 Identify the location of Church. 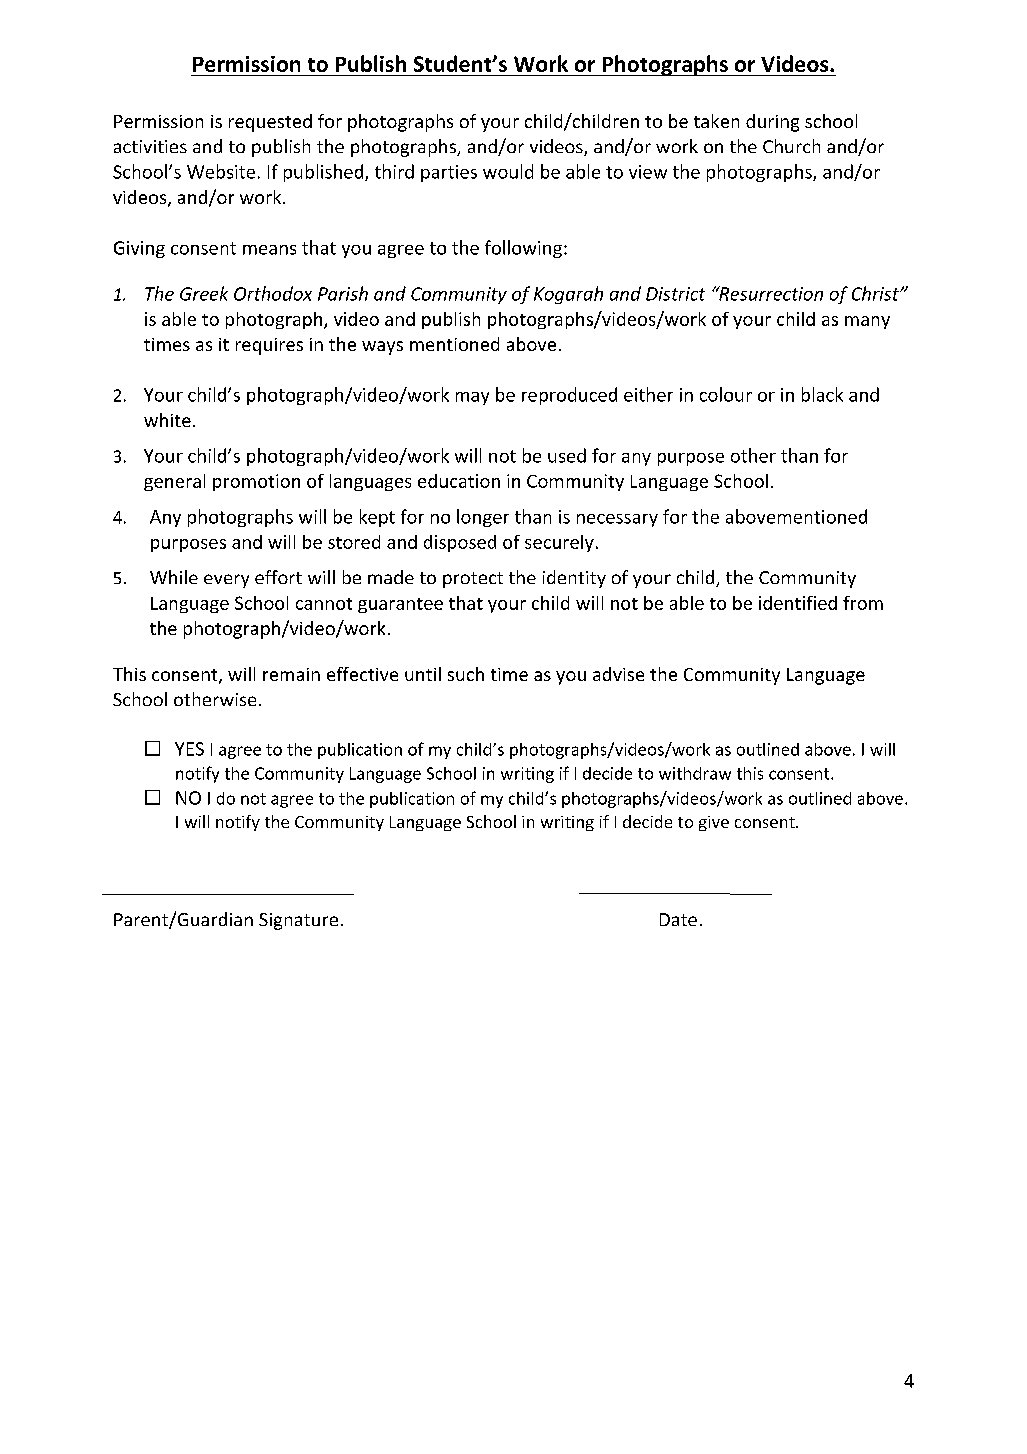
(791, 146).
